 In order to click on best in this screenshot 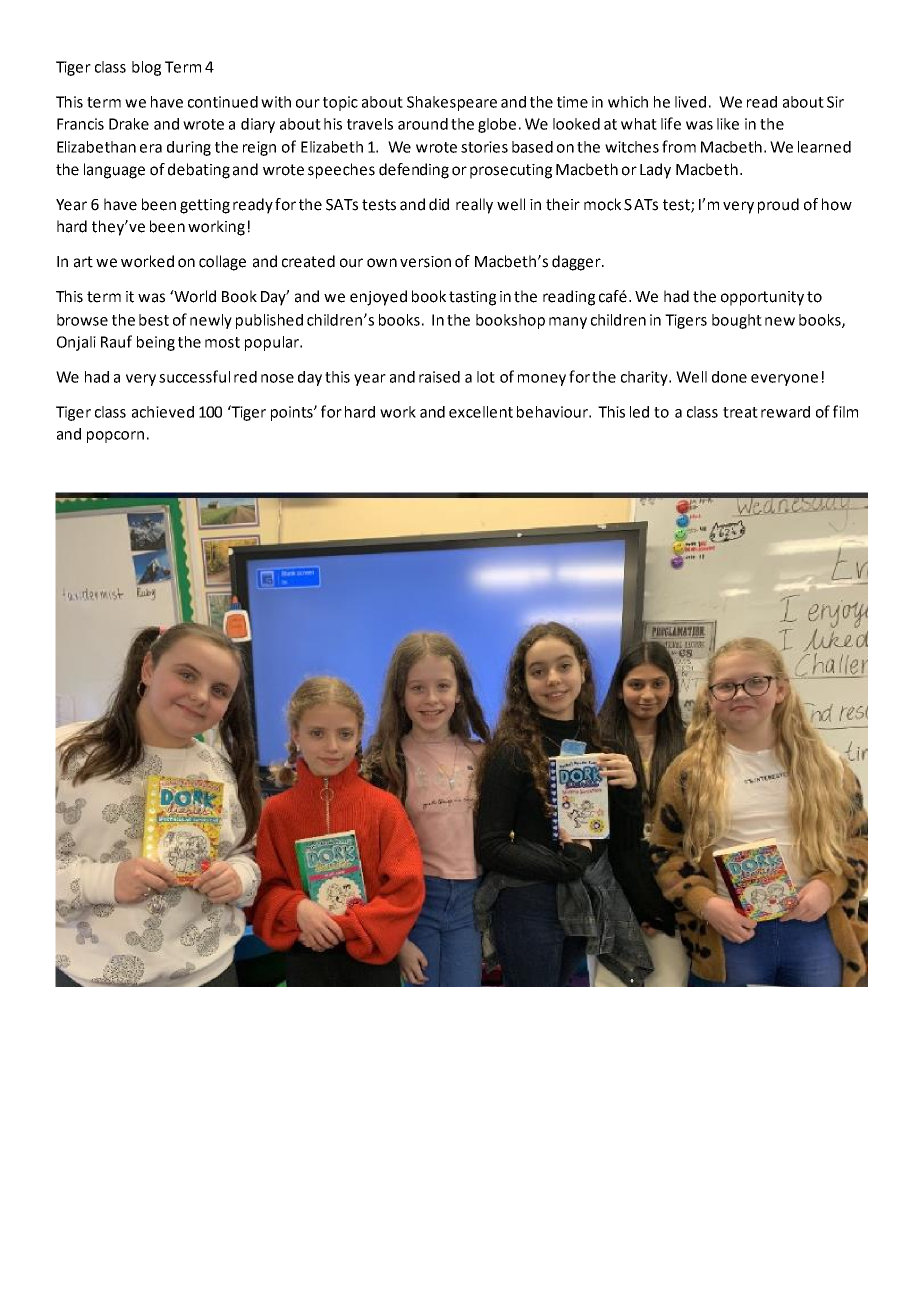, I will do `click(154, 320)`.
